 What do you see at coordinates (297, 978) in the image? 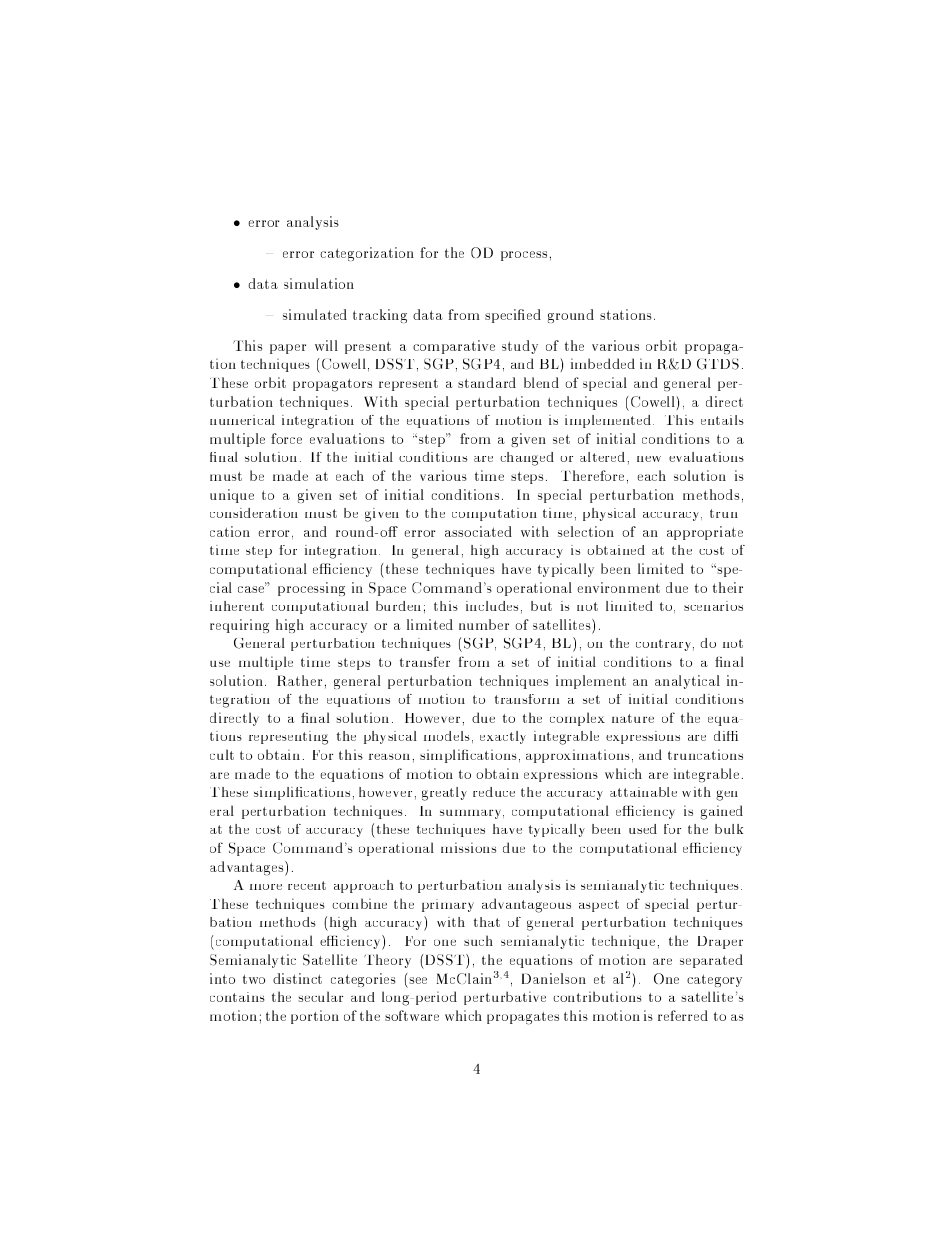
I see `distinct` at bounding box center [297, 978].
